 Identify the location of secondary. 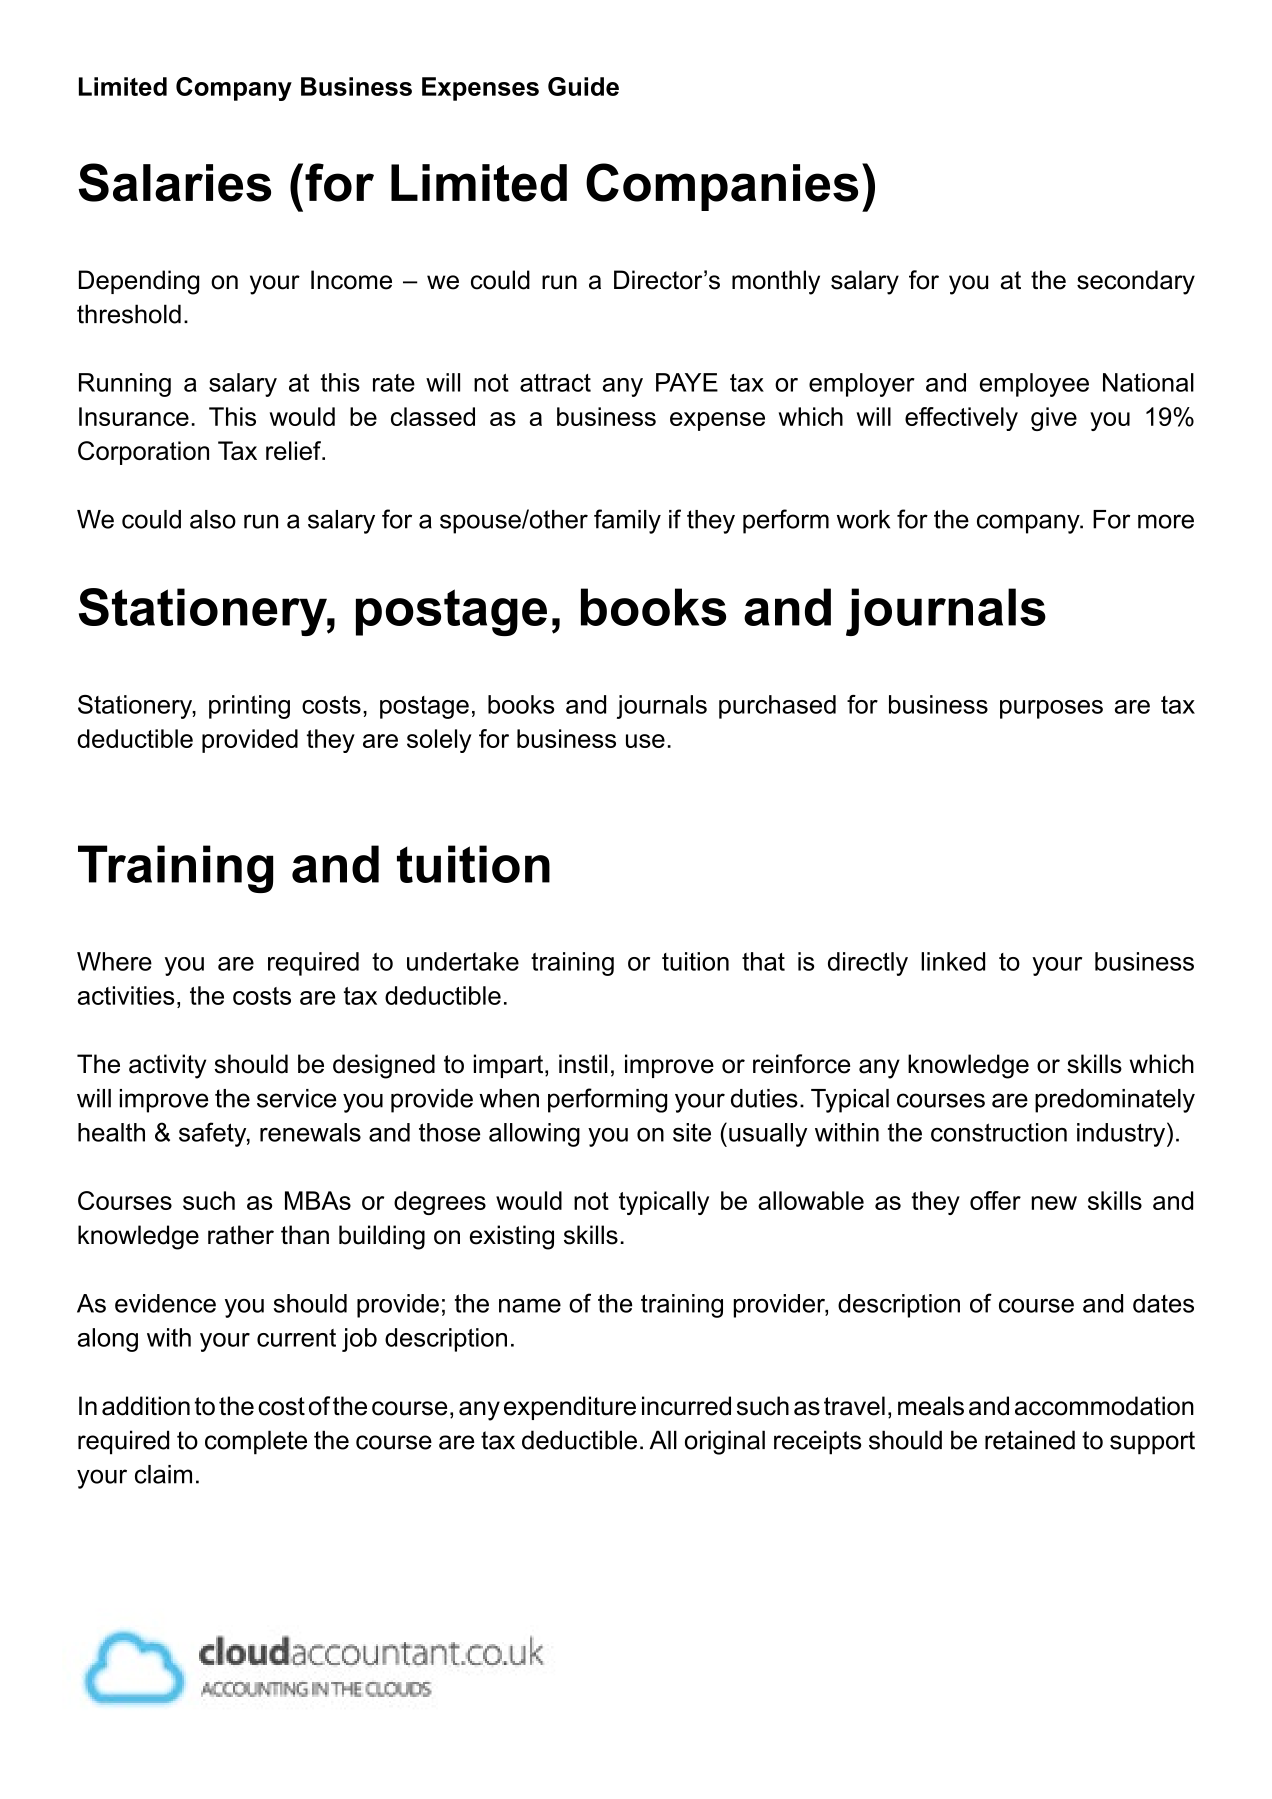
(1136, 282).
